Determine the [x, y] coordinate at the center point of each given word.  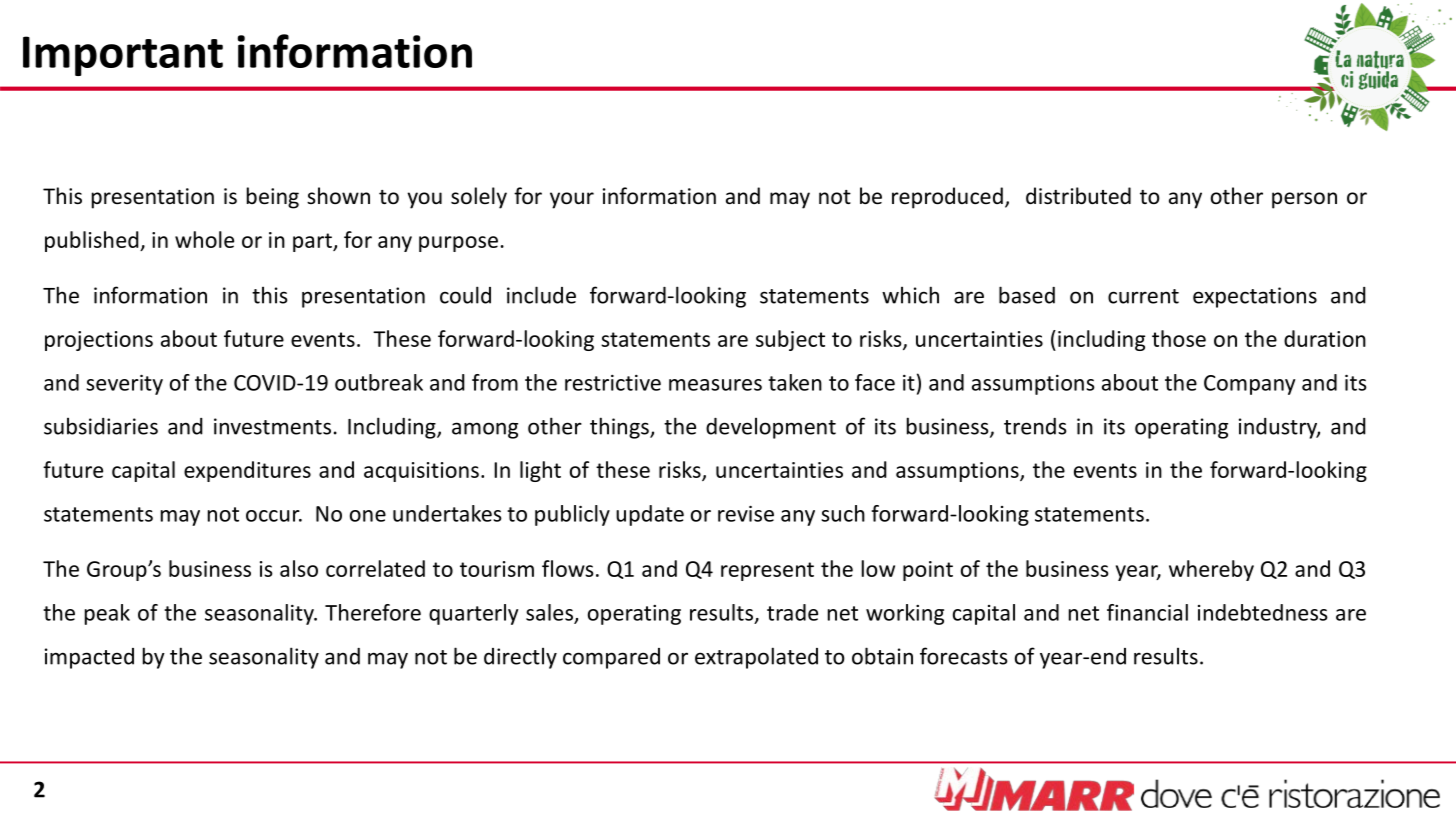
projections [99, 341]
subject [790, 340]
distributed [1078, 196]
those [1179, 338]
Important [123, 56]
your [572, 200]
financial [1147, 612]
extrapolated [756, 658]
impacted [89, 658]
